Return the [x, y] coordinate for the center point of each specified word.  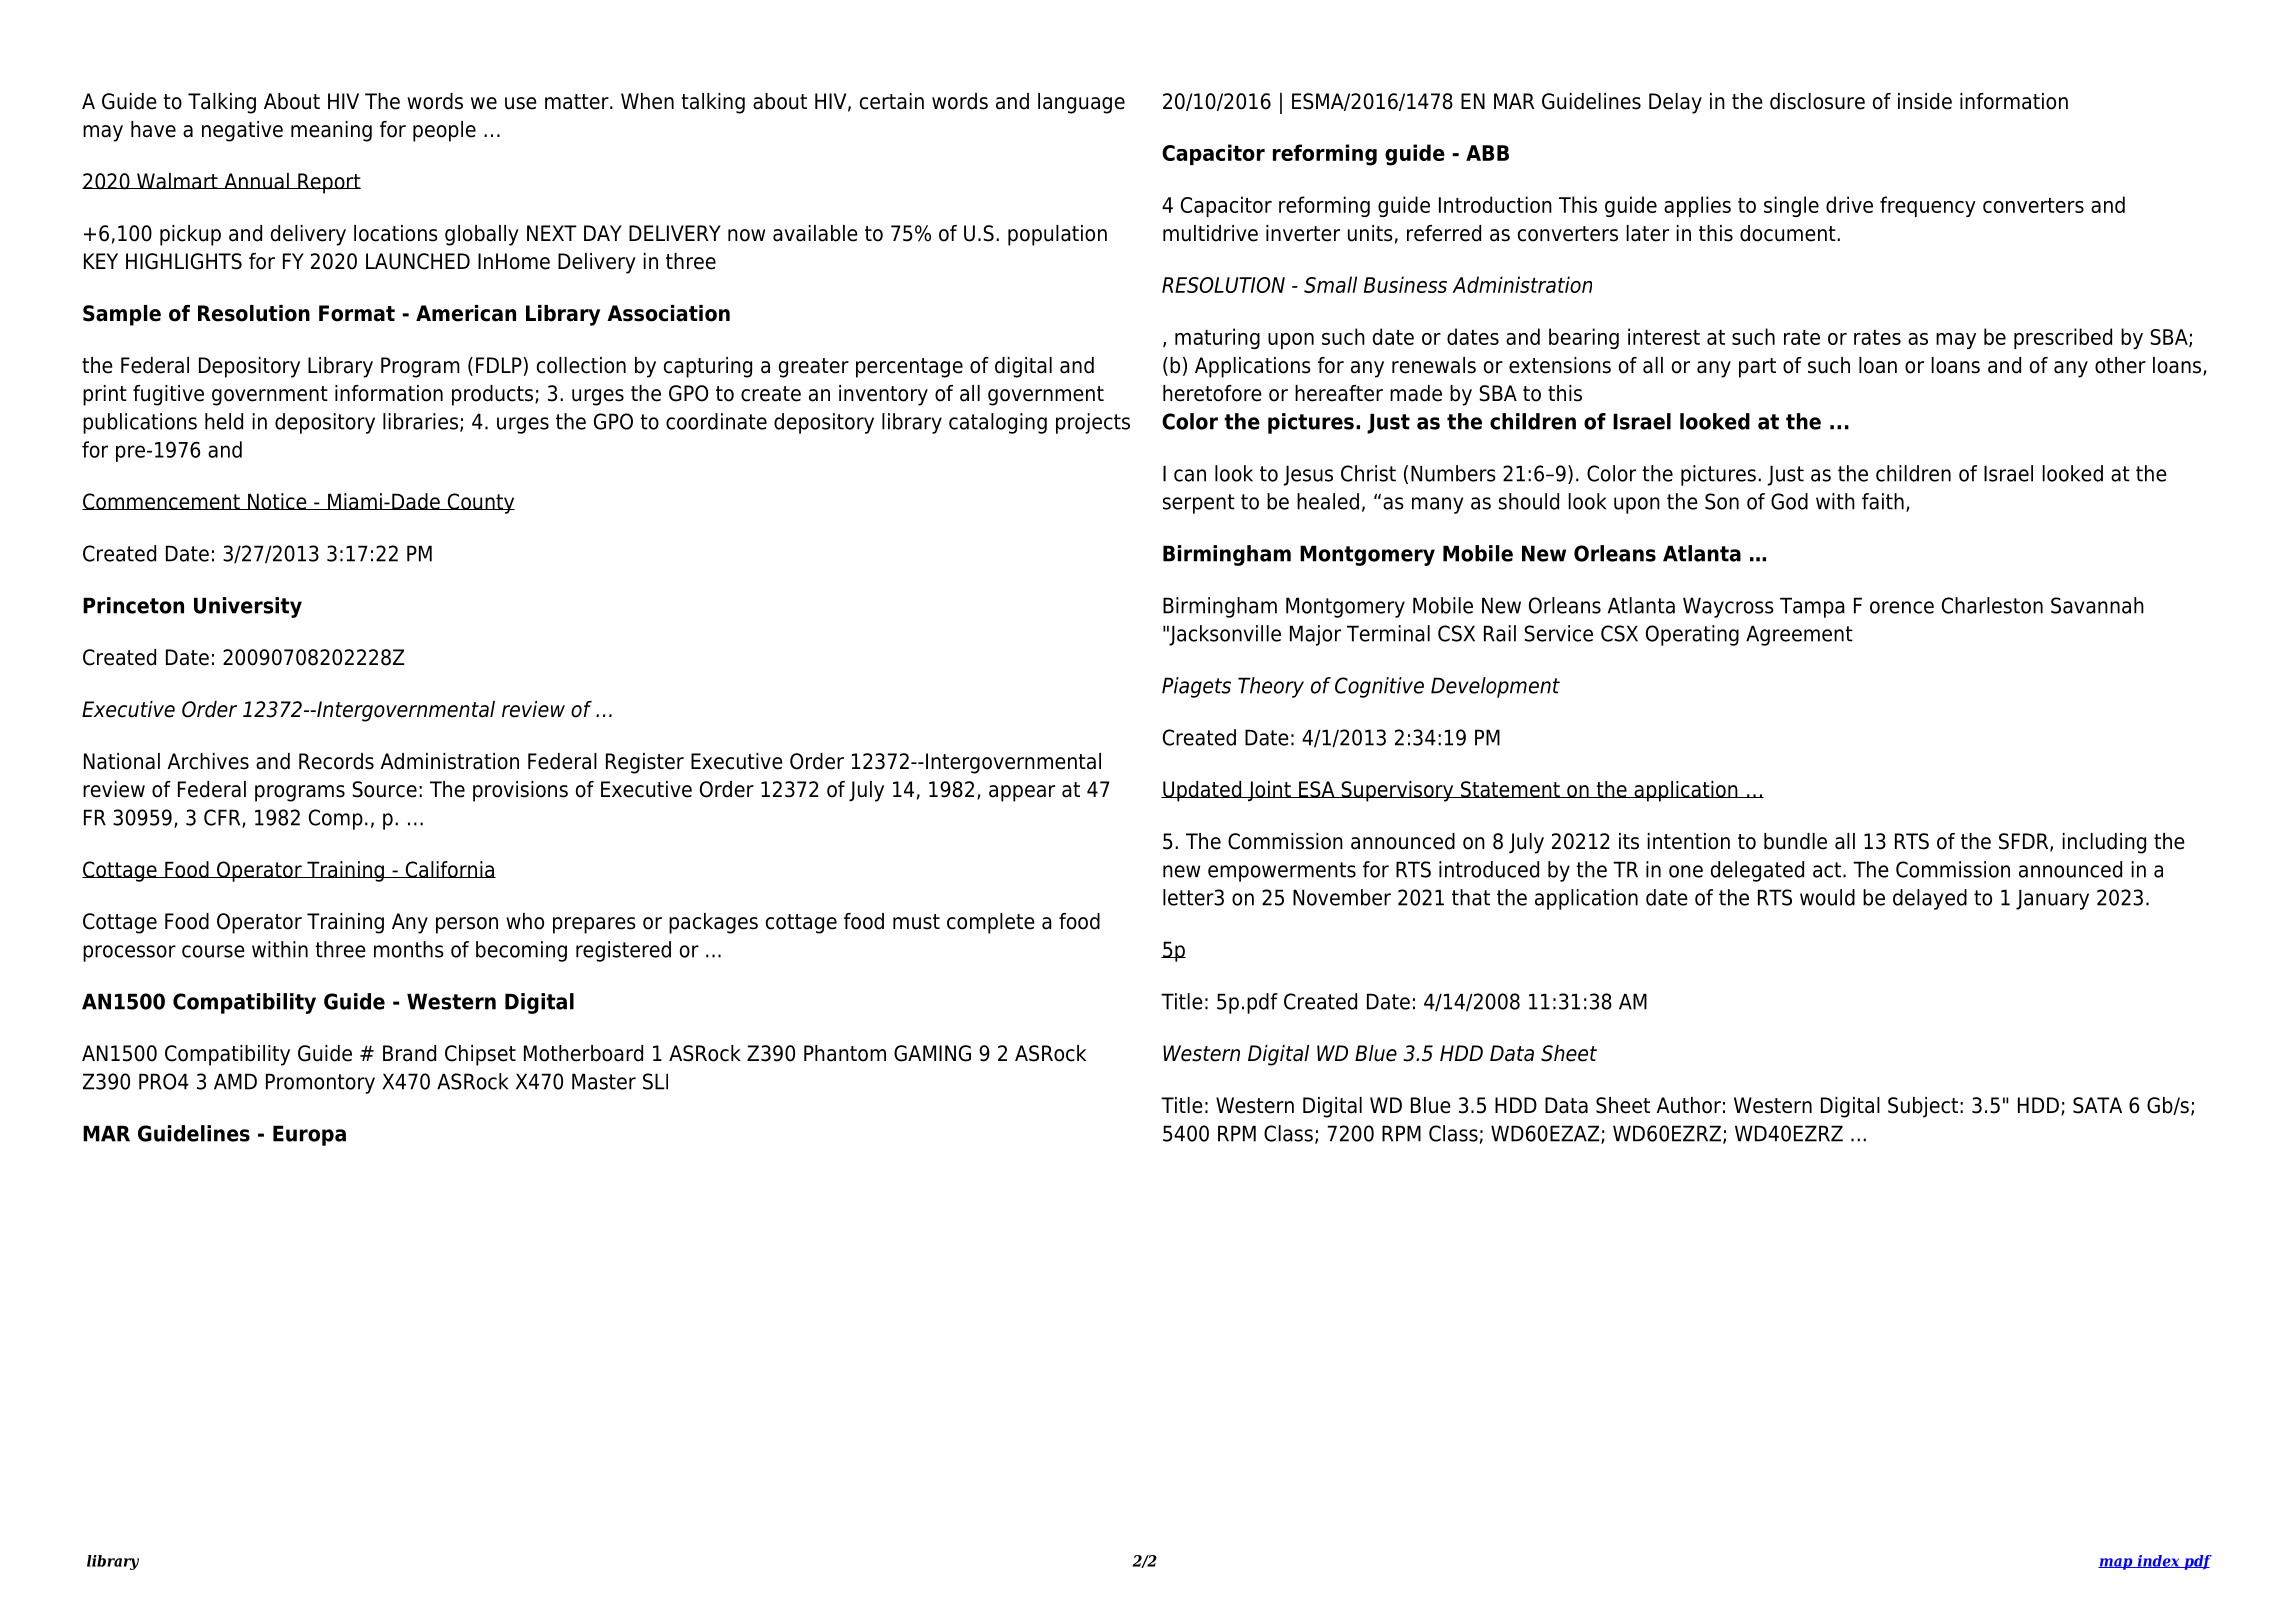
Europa [309, 1135]
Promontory [320, 1083]
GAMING [932, 1053]
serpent [1199, 504]
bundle [1795, 841]
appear [1022, 793]
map [2116, 1564]
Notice [277, 501]
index [2158, 1561]
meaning [331, 131]
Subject [1923, 1107]
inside [1925, 101]
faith [1883, 501]
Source [384, 789]
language [1081, 103]
